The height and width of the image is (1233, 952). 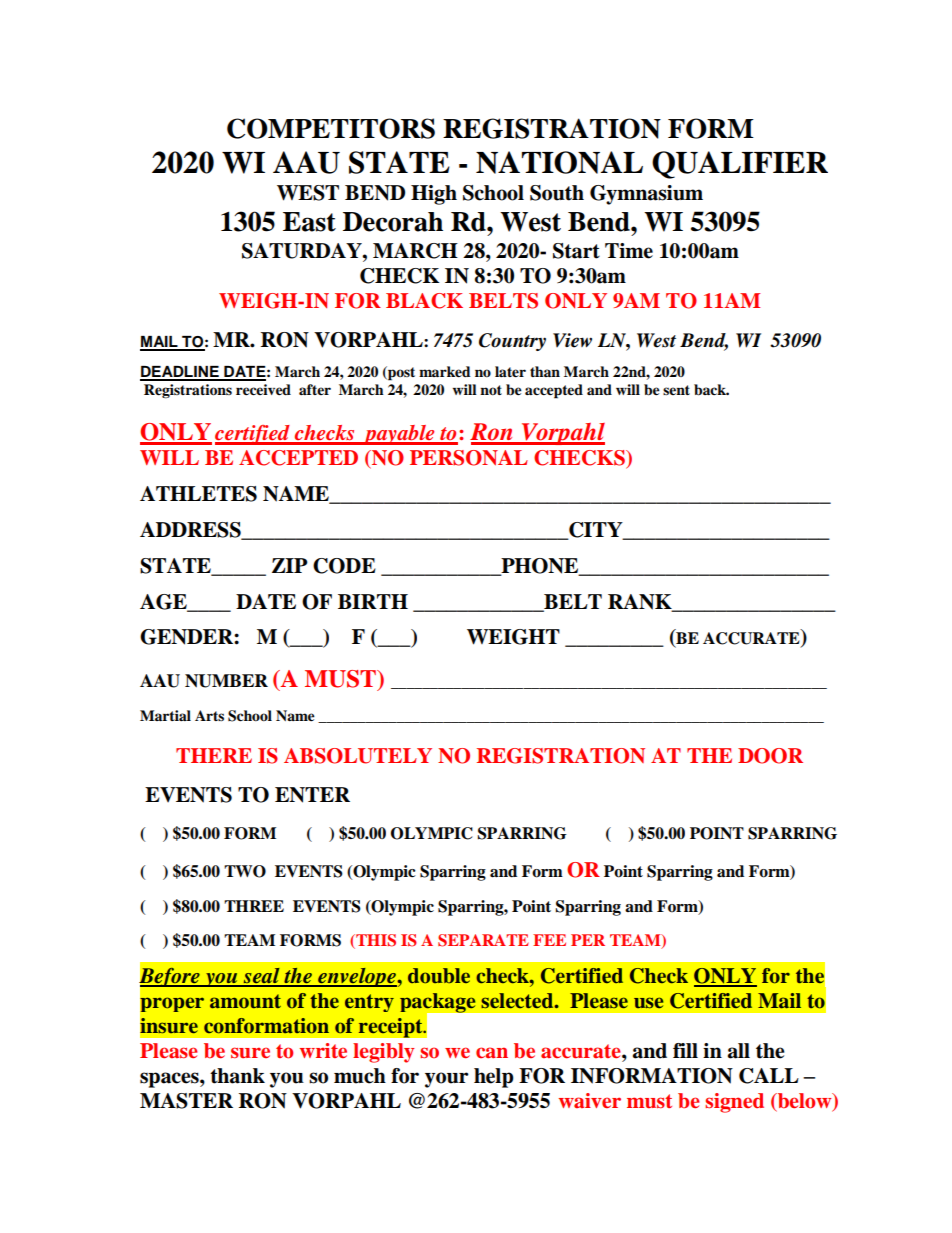 I want to click on DOOR, so click(x=770, y=756).
